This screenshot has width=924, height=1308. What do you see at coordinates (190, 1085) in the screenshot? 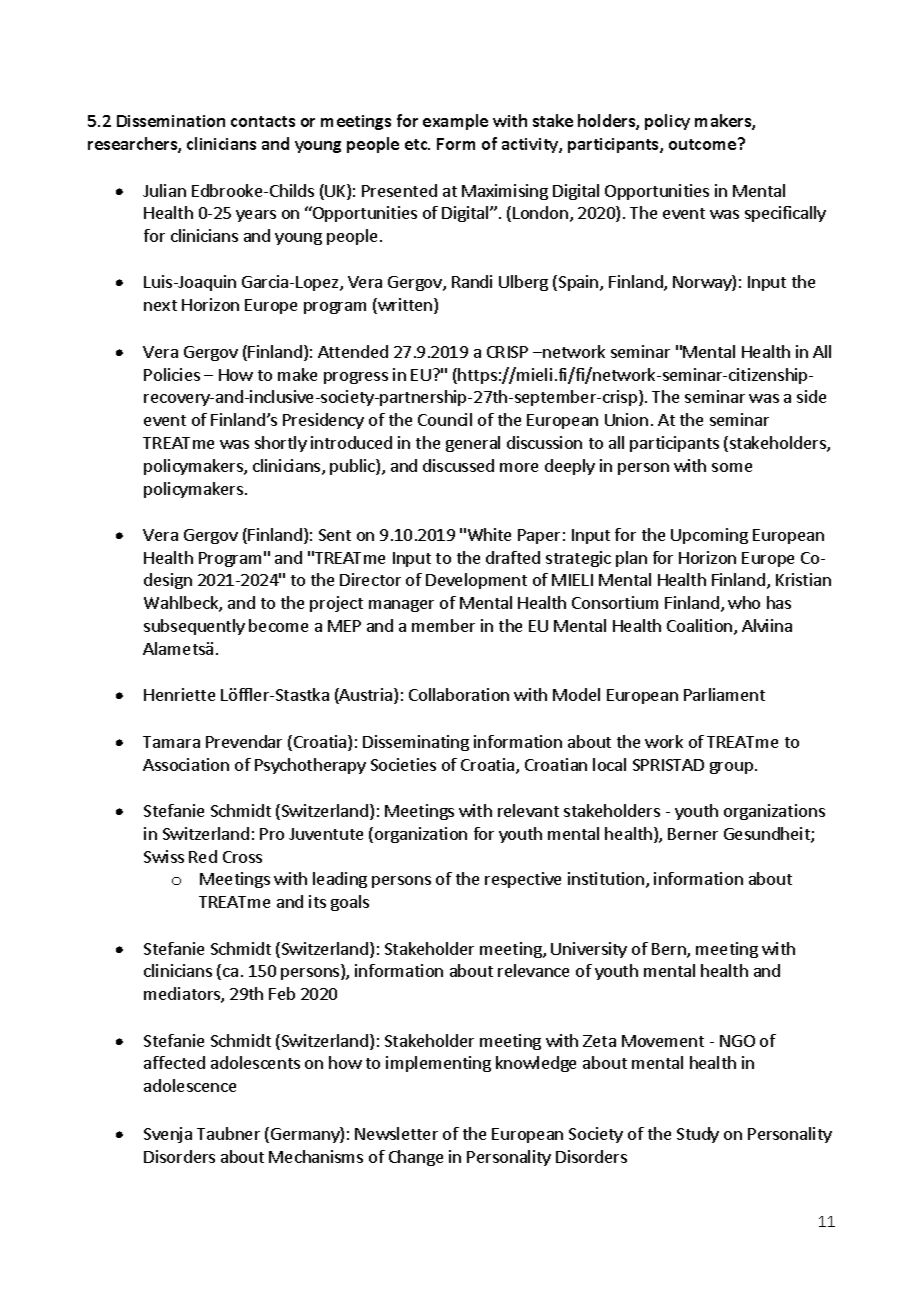
I see `adolescence` at bounding box center [190, 1085].
